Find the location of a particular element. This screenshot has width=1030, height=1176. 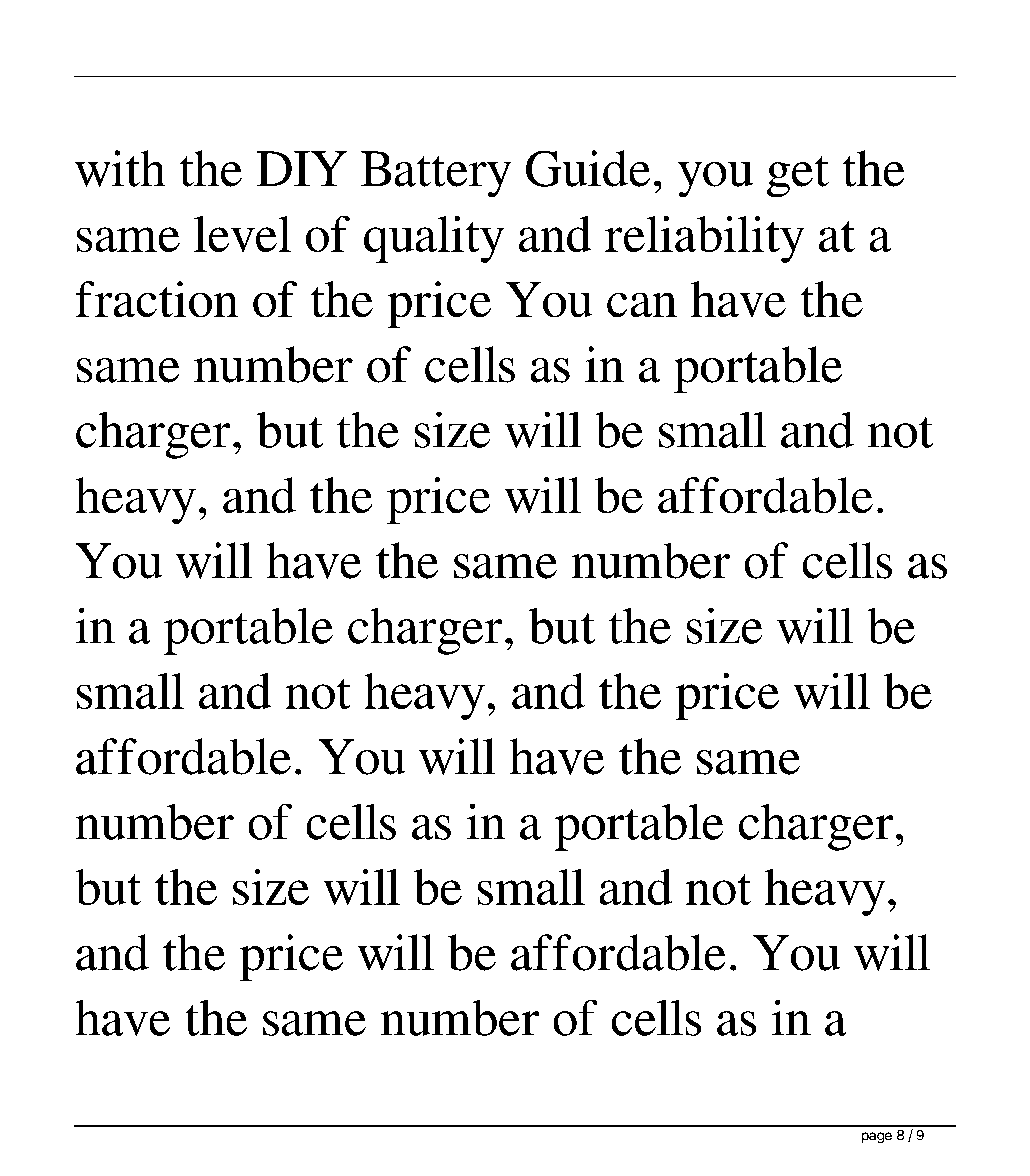

get is located at coordinates (798, 176).
